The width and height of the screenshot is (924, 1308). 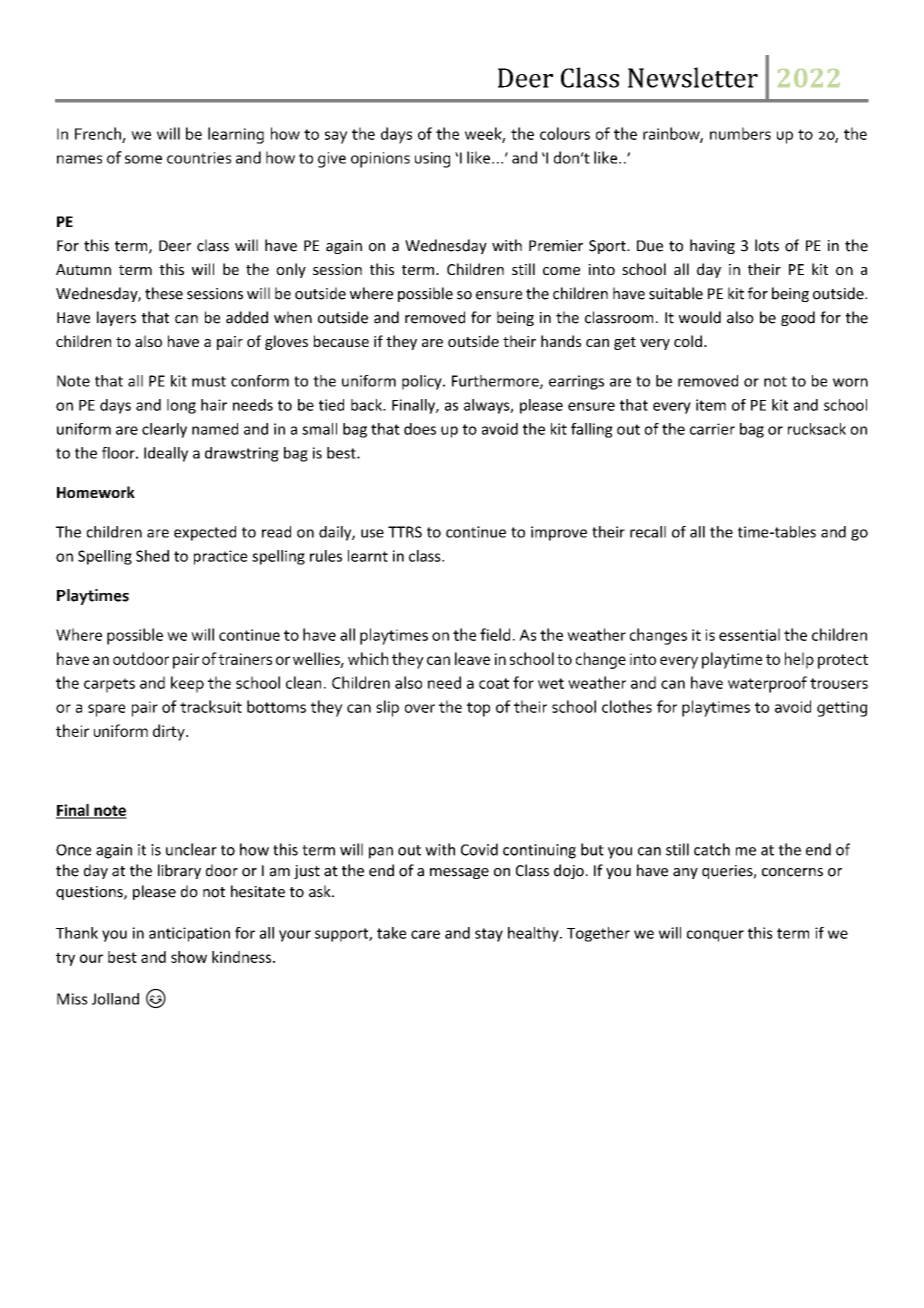 I want to click on numbers, so click(x=740, y=133).
